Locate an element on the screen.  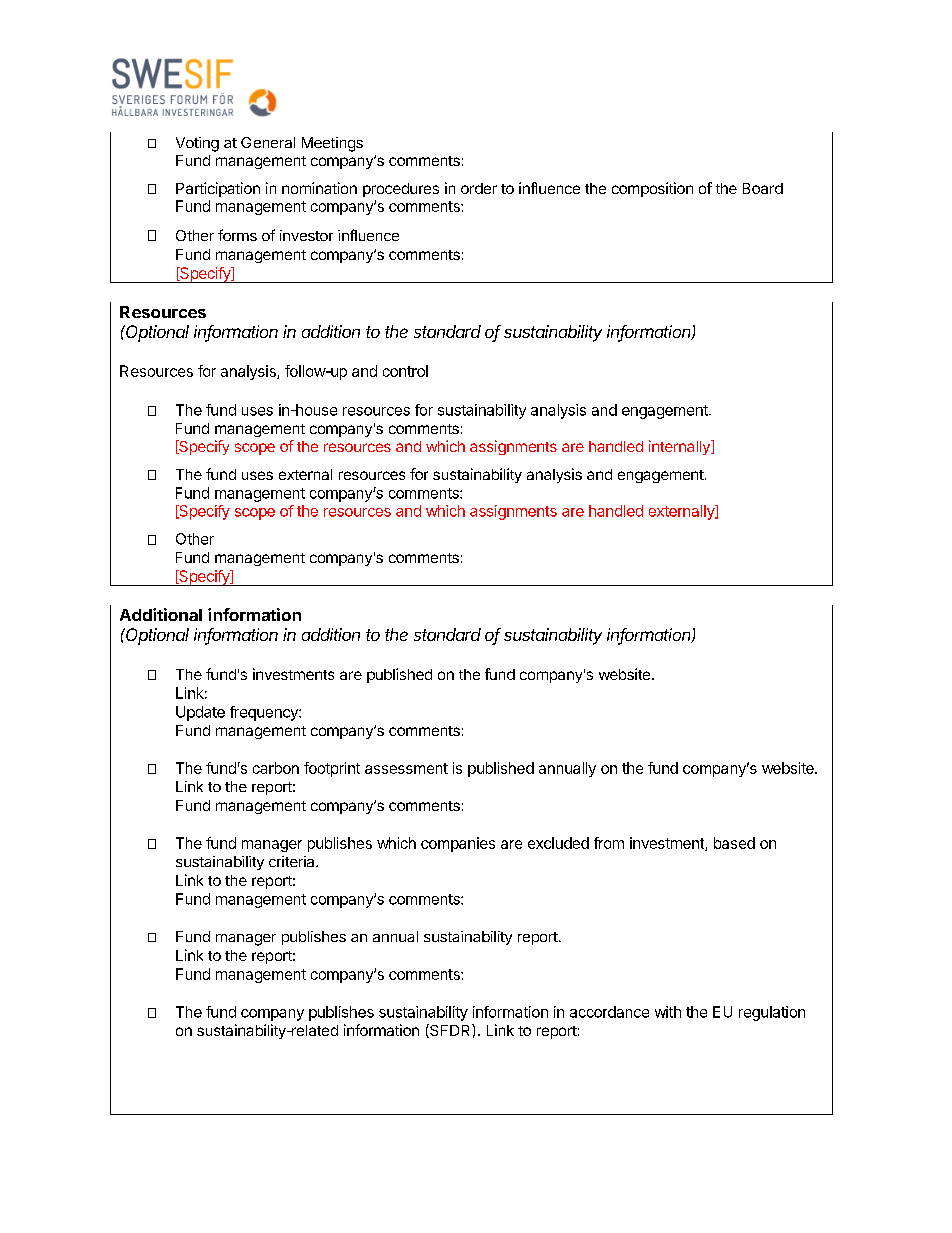
General is located at coordinates (268, 142).
